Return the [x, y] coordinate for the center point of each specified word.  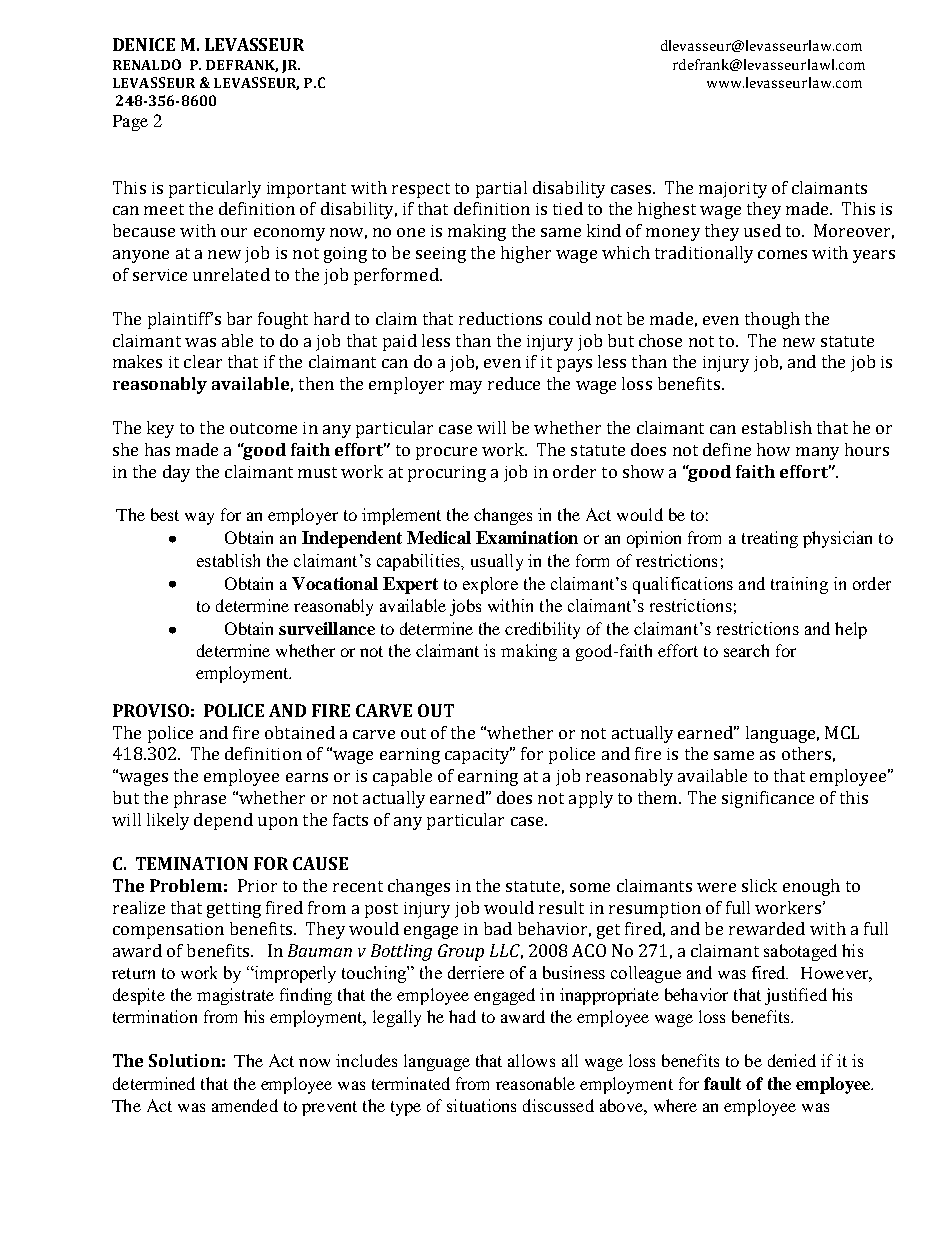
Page [130, 123]
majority [733, 190]
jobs [465, 607]
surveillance [327, 628]
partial [501, 189]
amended [245, 1105]
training [799, 585]
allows [531, 1060]
